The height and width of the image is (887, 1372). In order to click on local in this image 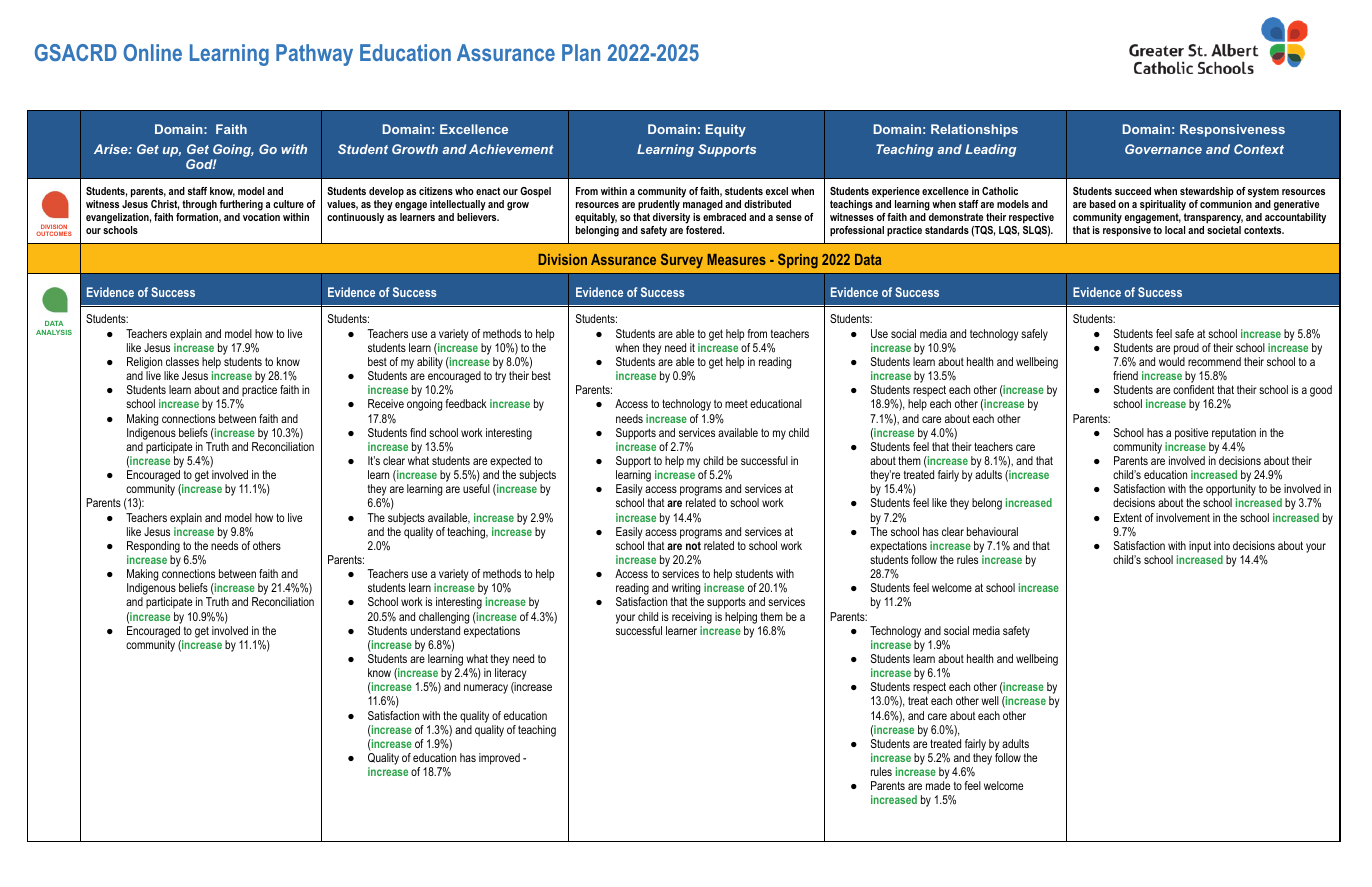, I will do `click(1175, 230)`.
